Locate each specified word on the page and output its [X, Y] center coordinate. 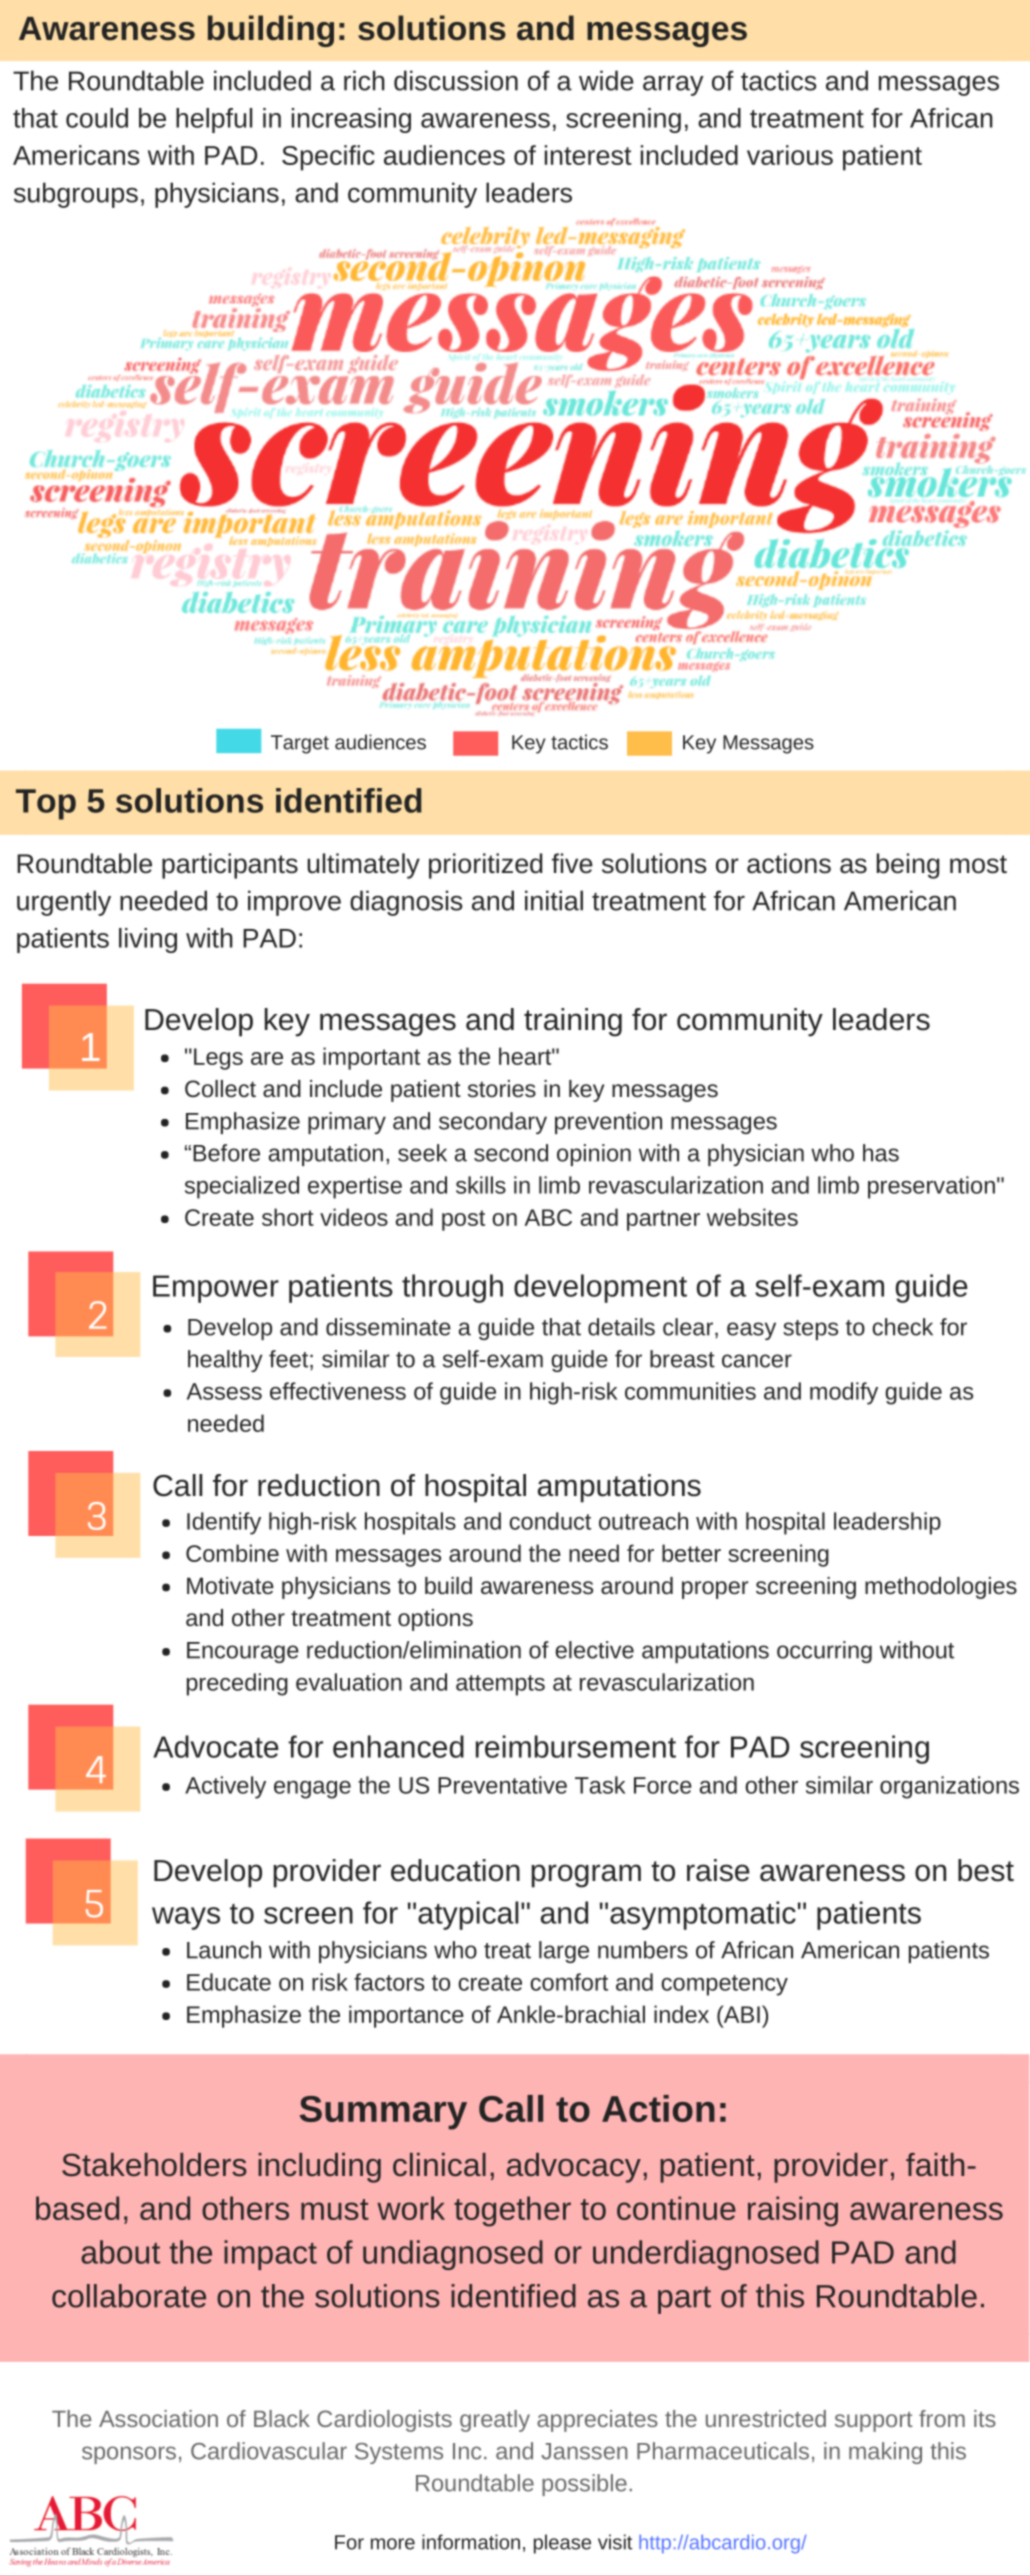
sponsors [129, 2455]
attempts [500, 1685]
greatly [495, 2421]
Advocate [216, 1746]
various [790, 155]
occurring [824, 1652]
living [148, 940]
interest [588, 155]
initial [554, 900]
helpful [214, 120]
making [885, 2453]
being [908, 866]
